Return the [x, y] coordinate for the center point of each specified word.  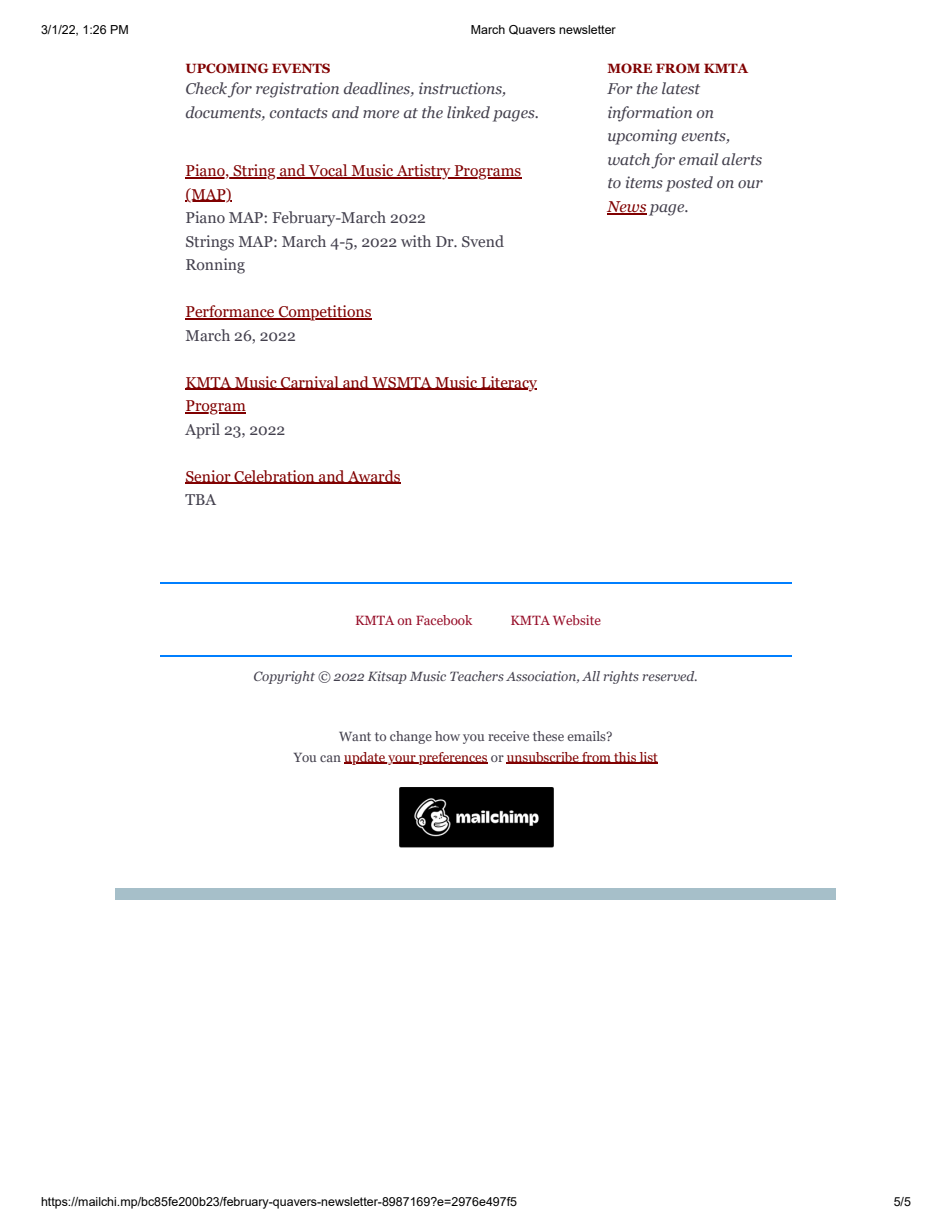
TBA [200, 499]
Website [577, 620]
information [650, 114]
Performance [231, 312]
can [330, 758]
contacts [299, 113]
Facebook [444, 620]
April [202, 431]
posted [689, 184]
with [416, 241]
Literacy [508, 384]
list [647, 758]
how [447, 736]
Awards [373, 477]
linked [468, 112]
